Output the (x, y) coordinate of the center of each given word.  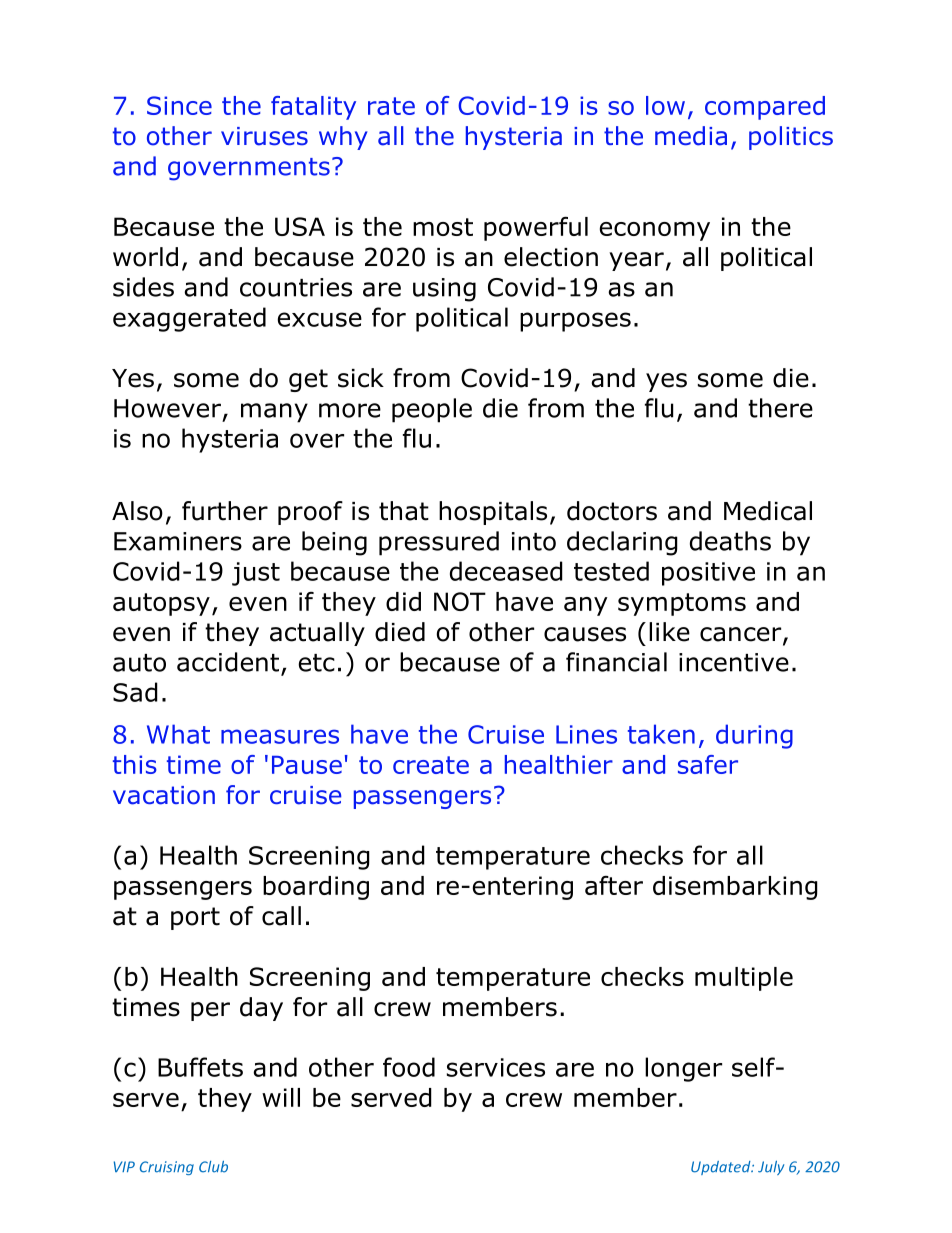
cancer (742, 635)
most (443, 227)
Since (179, 105)
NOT (460, 601)
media (691, 136)
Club (213, 1167)
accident (228, 662)
